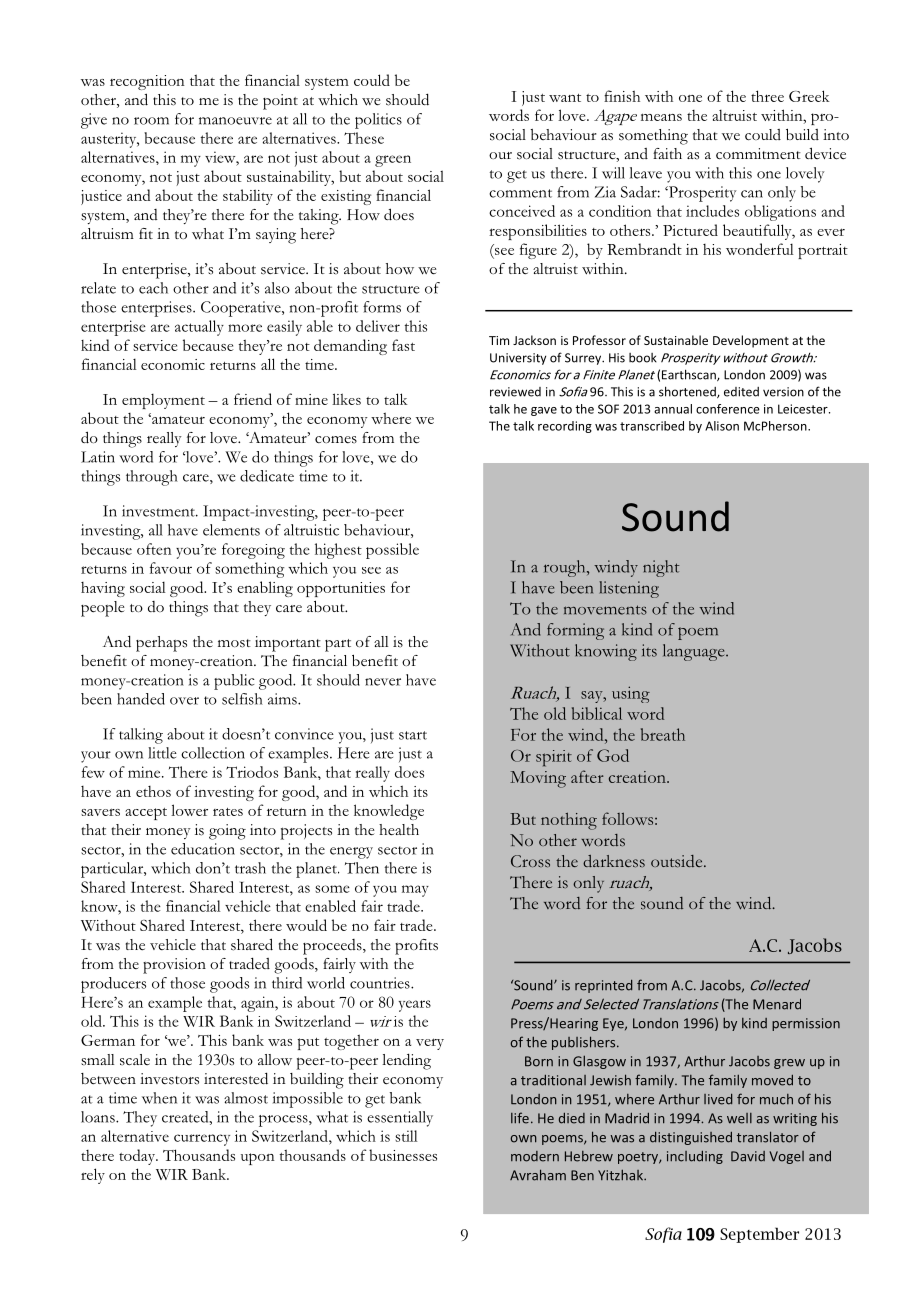 The image size is (924, 1308). What do you see at coordinates (695, 652) in the page?
I see `language` at bounding box center [695, 652].
